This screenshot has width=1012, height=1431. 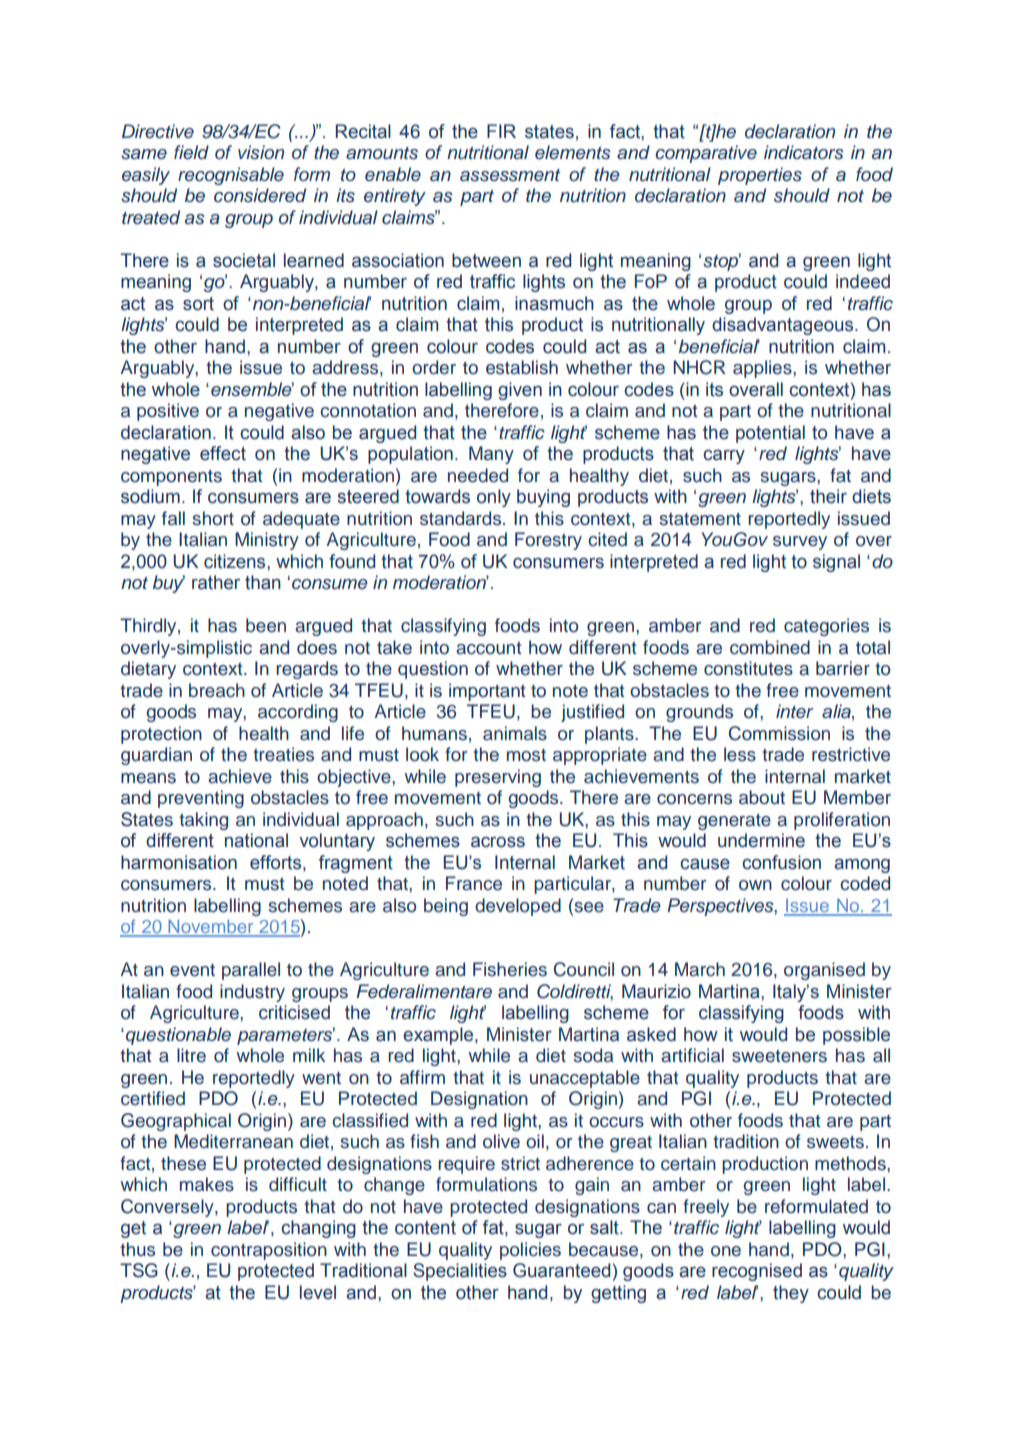 I want to click on Commission, so click(x=779, y=733).
